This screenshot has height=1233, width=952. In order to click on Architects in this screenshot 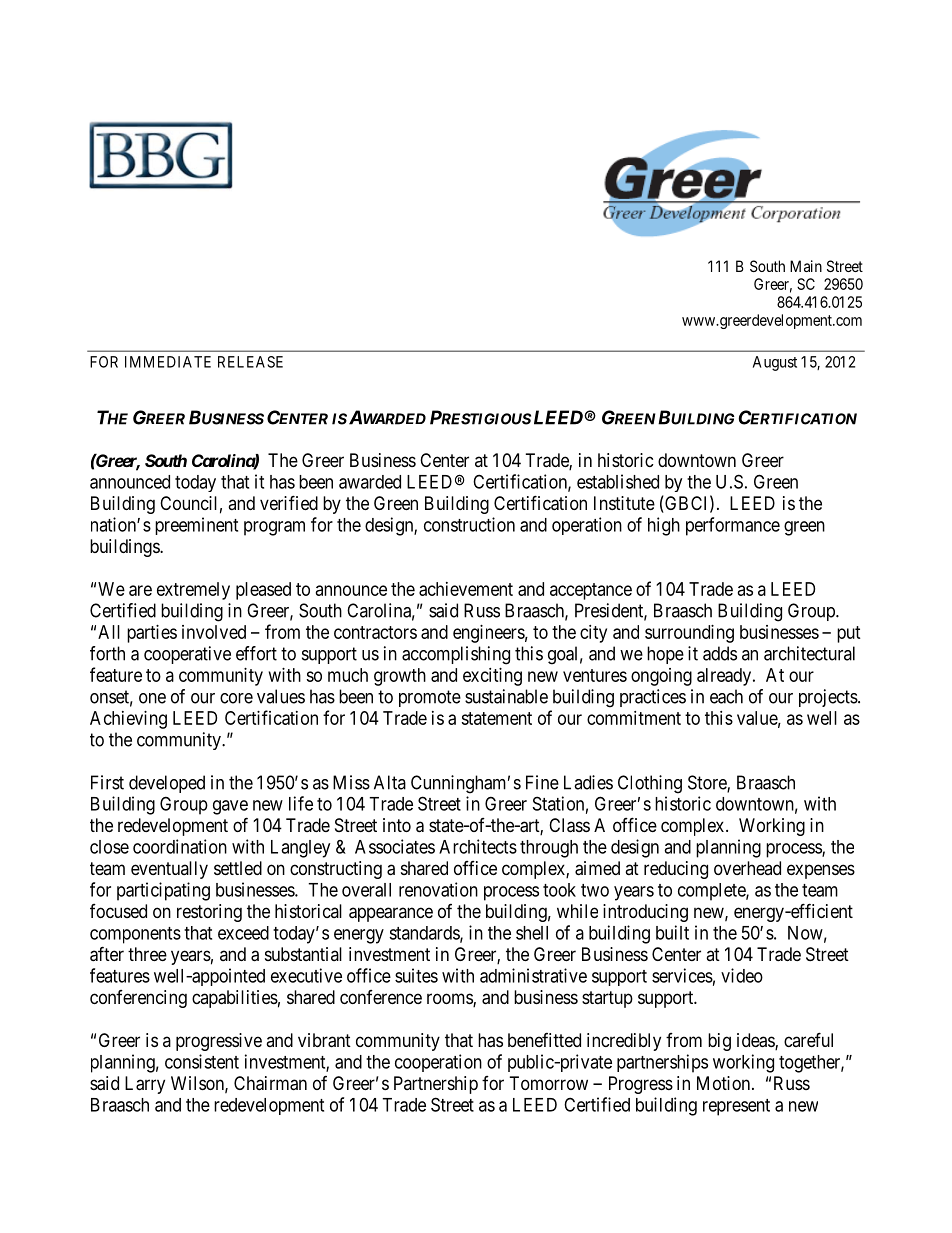, I will do `click(478, 846)`.
